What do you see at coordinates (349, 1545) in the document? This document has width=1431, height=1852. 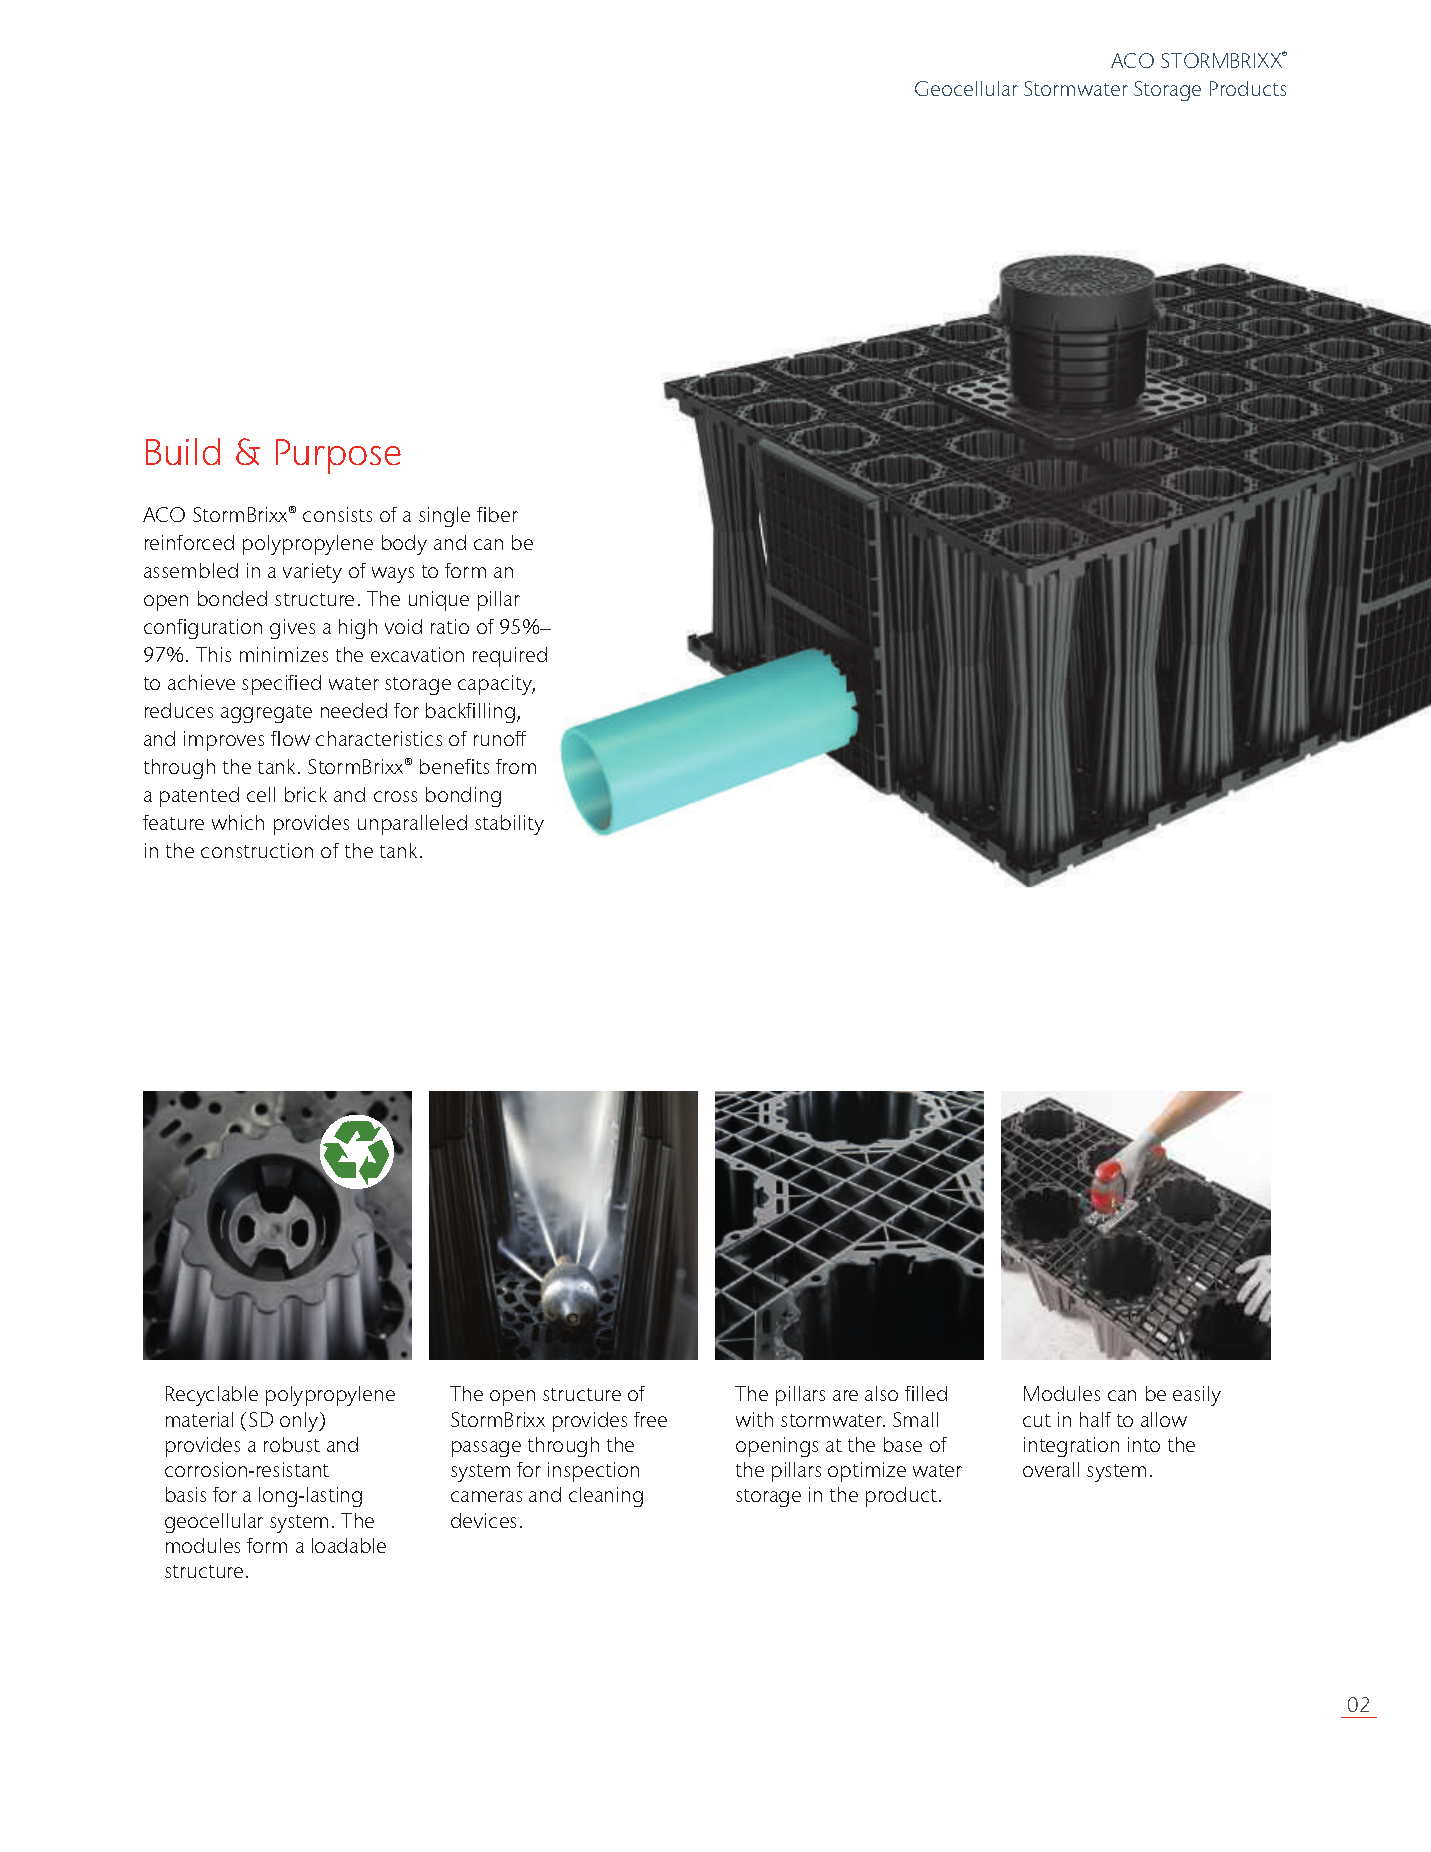 I see `loadable` at bounding box center [349, 1545].
